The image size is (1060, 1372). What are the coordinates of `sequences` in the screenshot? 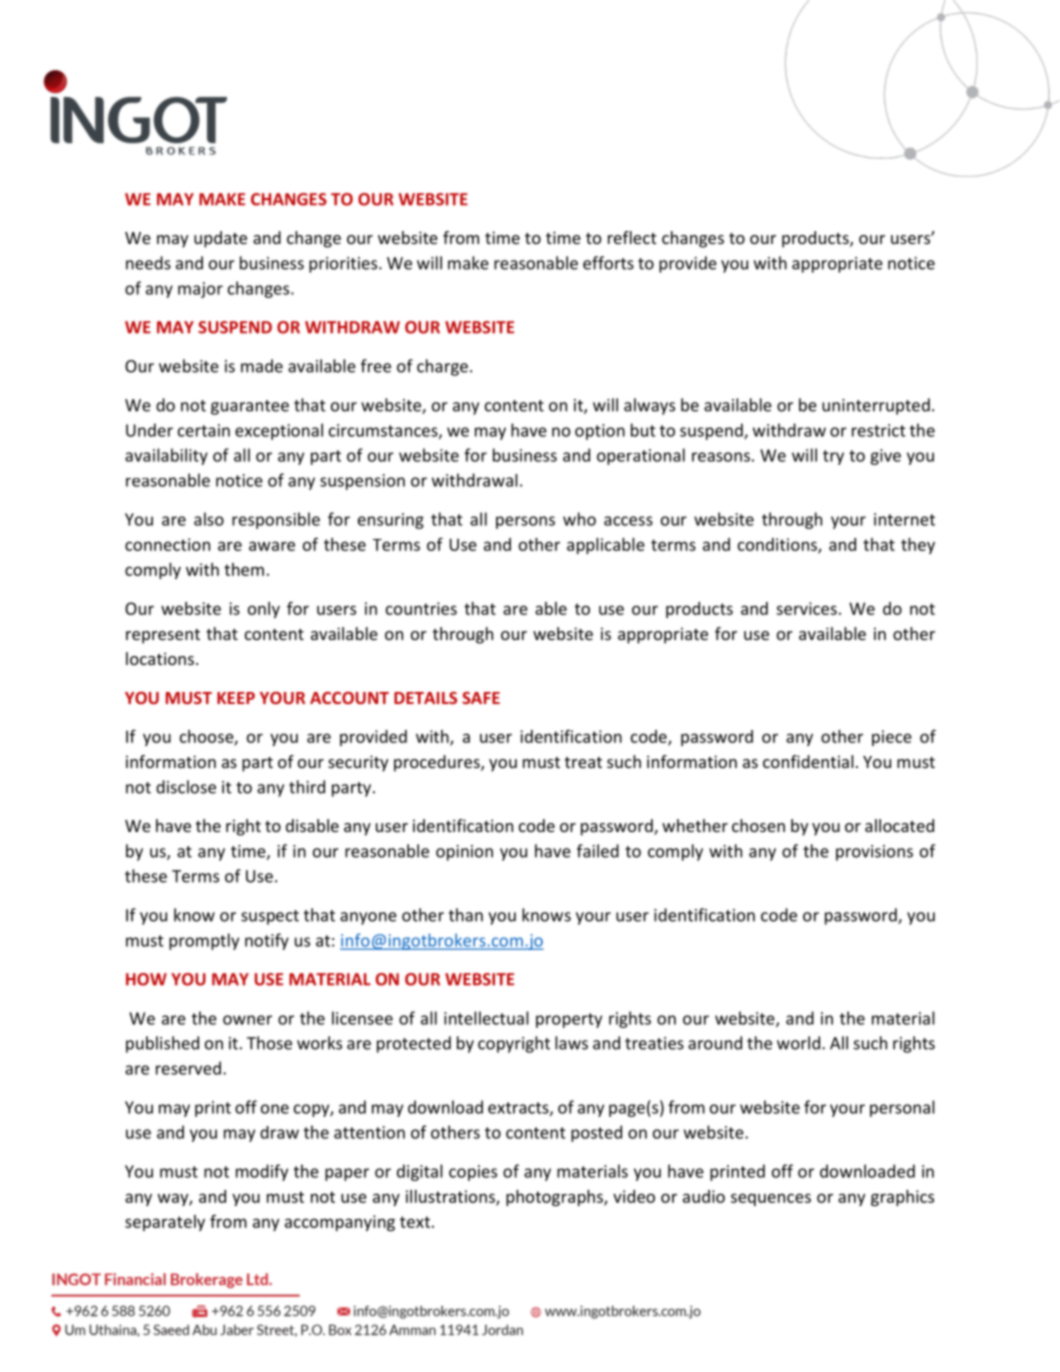 It's located at (771, 1199).
